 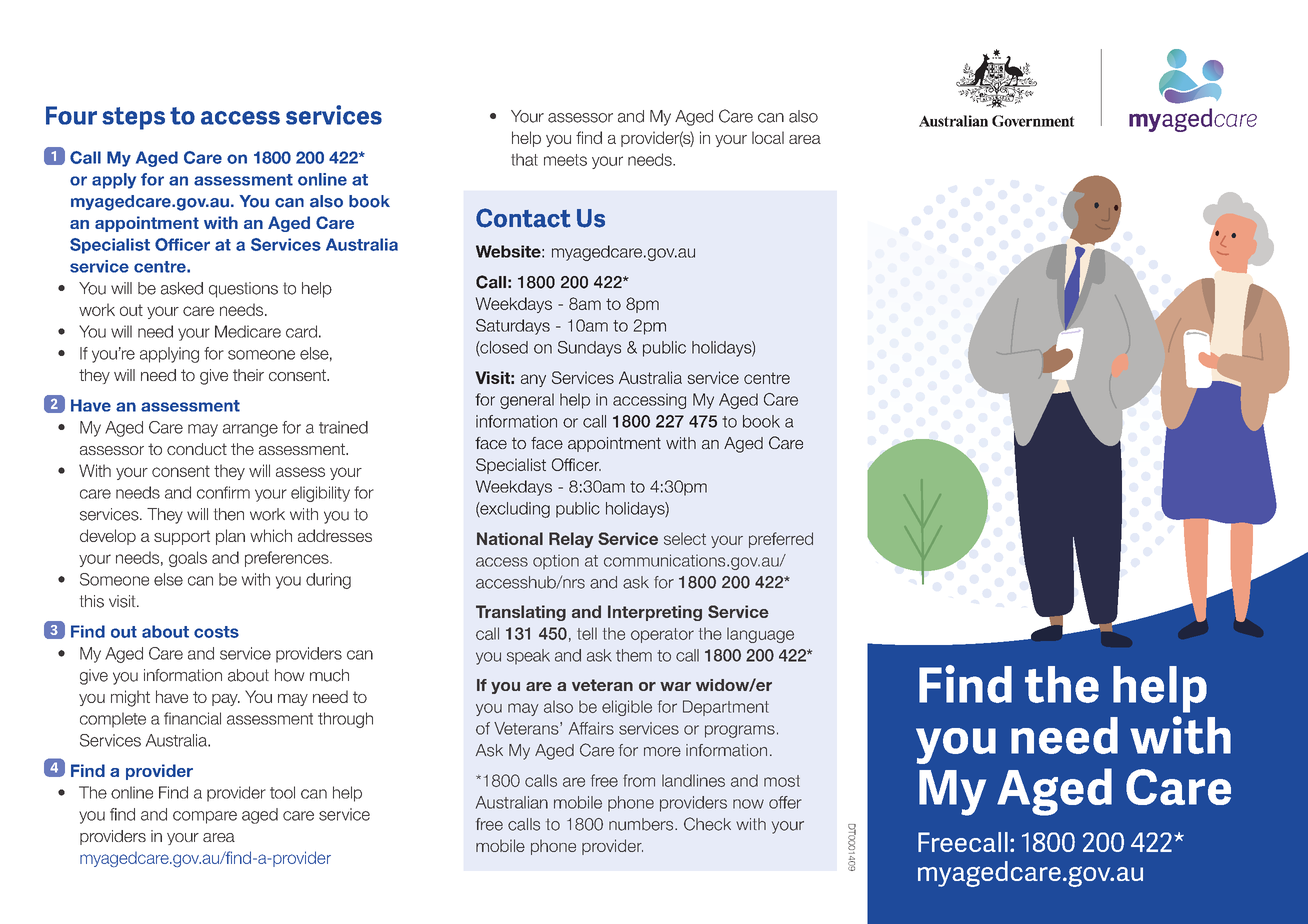 I want to click on Check, so click(x=707, y=824).
